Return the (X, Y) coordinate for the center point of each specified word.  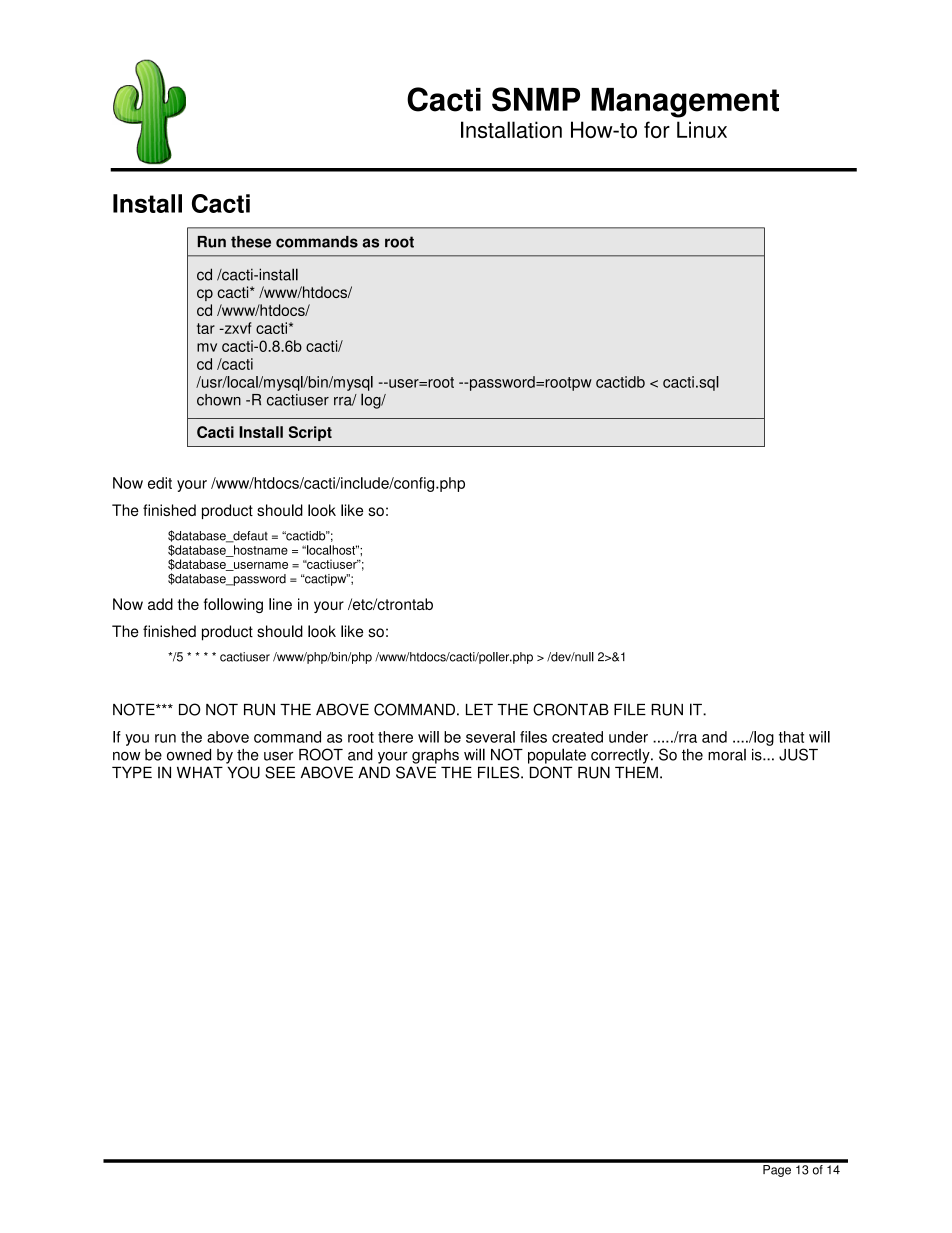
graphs (435, 756)
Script (310, 433)
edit (160, 483)
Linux (702, 129)
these (251, 242)
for (657, 129)
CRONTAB (571, 709)
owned (189, 755)
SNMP (536, 99)
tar (206, 328)
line (280, 604)
